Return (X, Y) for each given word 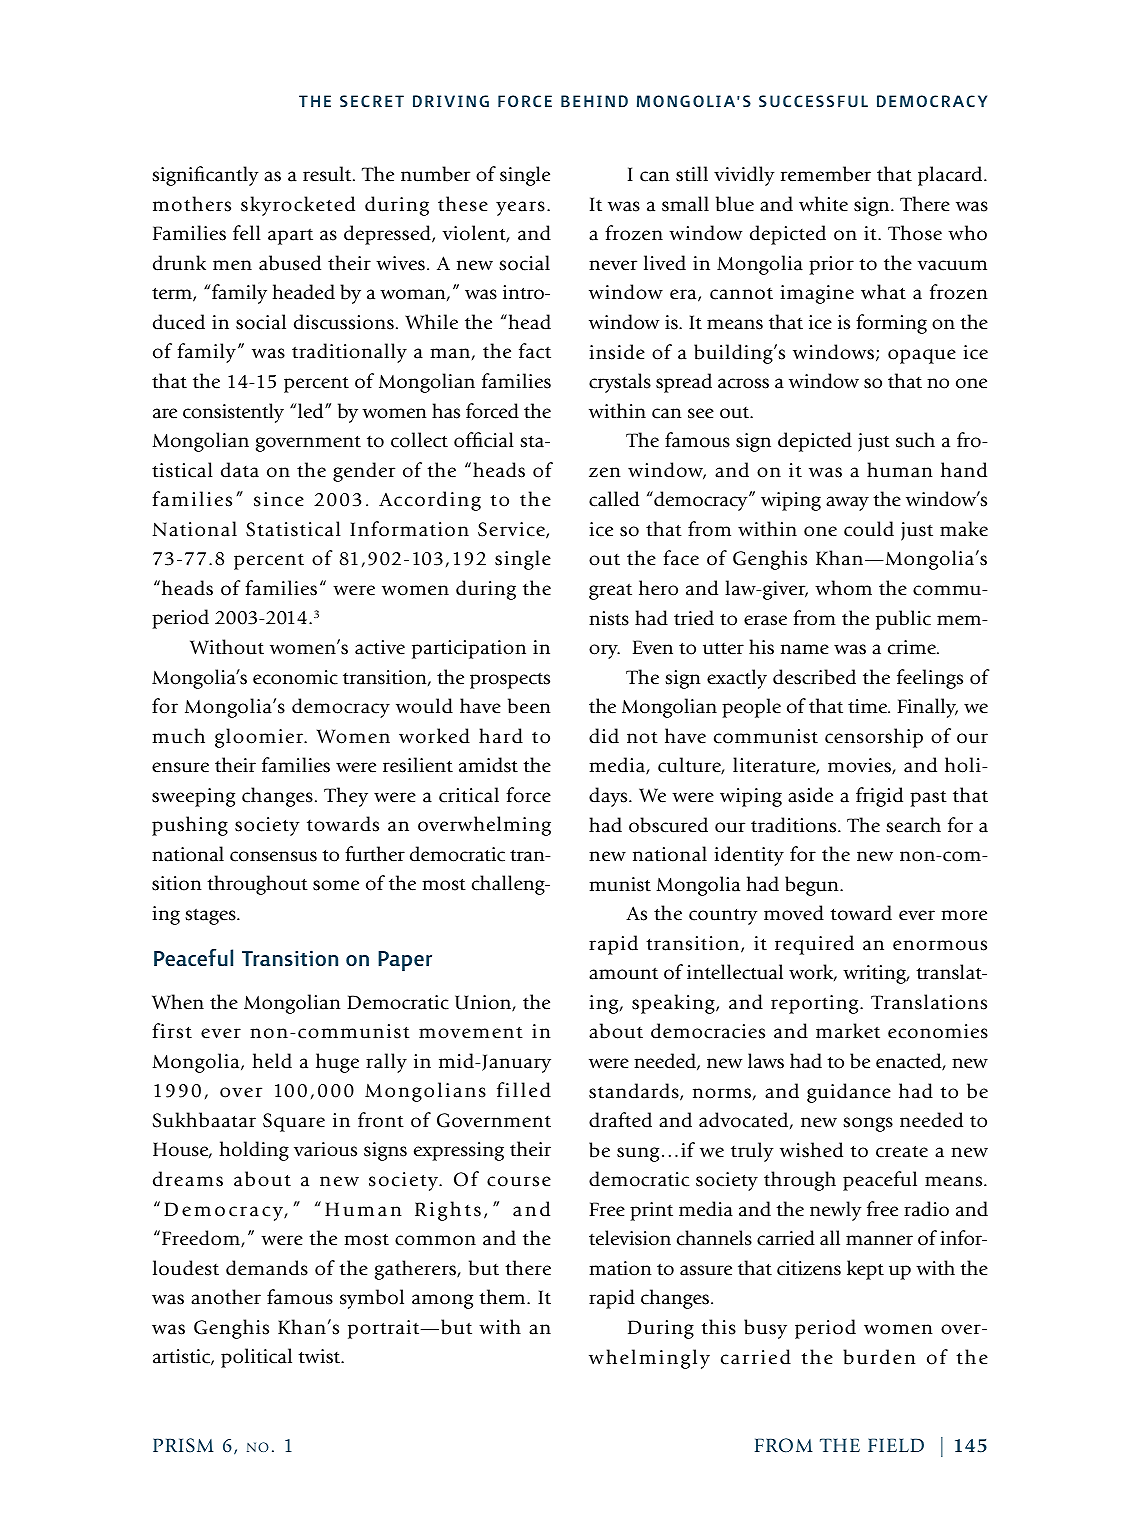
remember (826, 174)
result (328, 174)
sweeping (193, 797)
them (503, 1297)
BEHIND (594, 101)
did (604, 736)
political (256, 1358)
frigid (879, 797)
